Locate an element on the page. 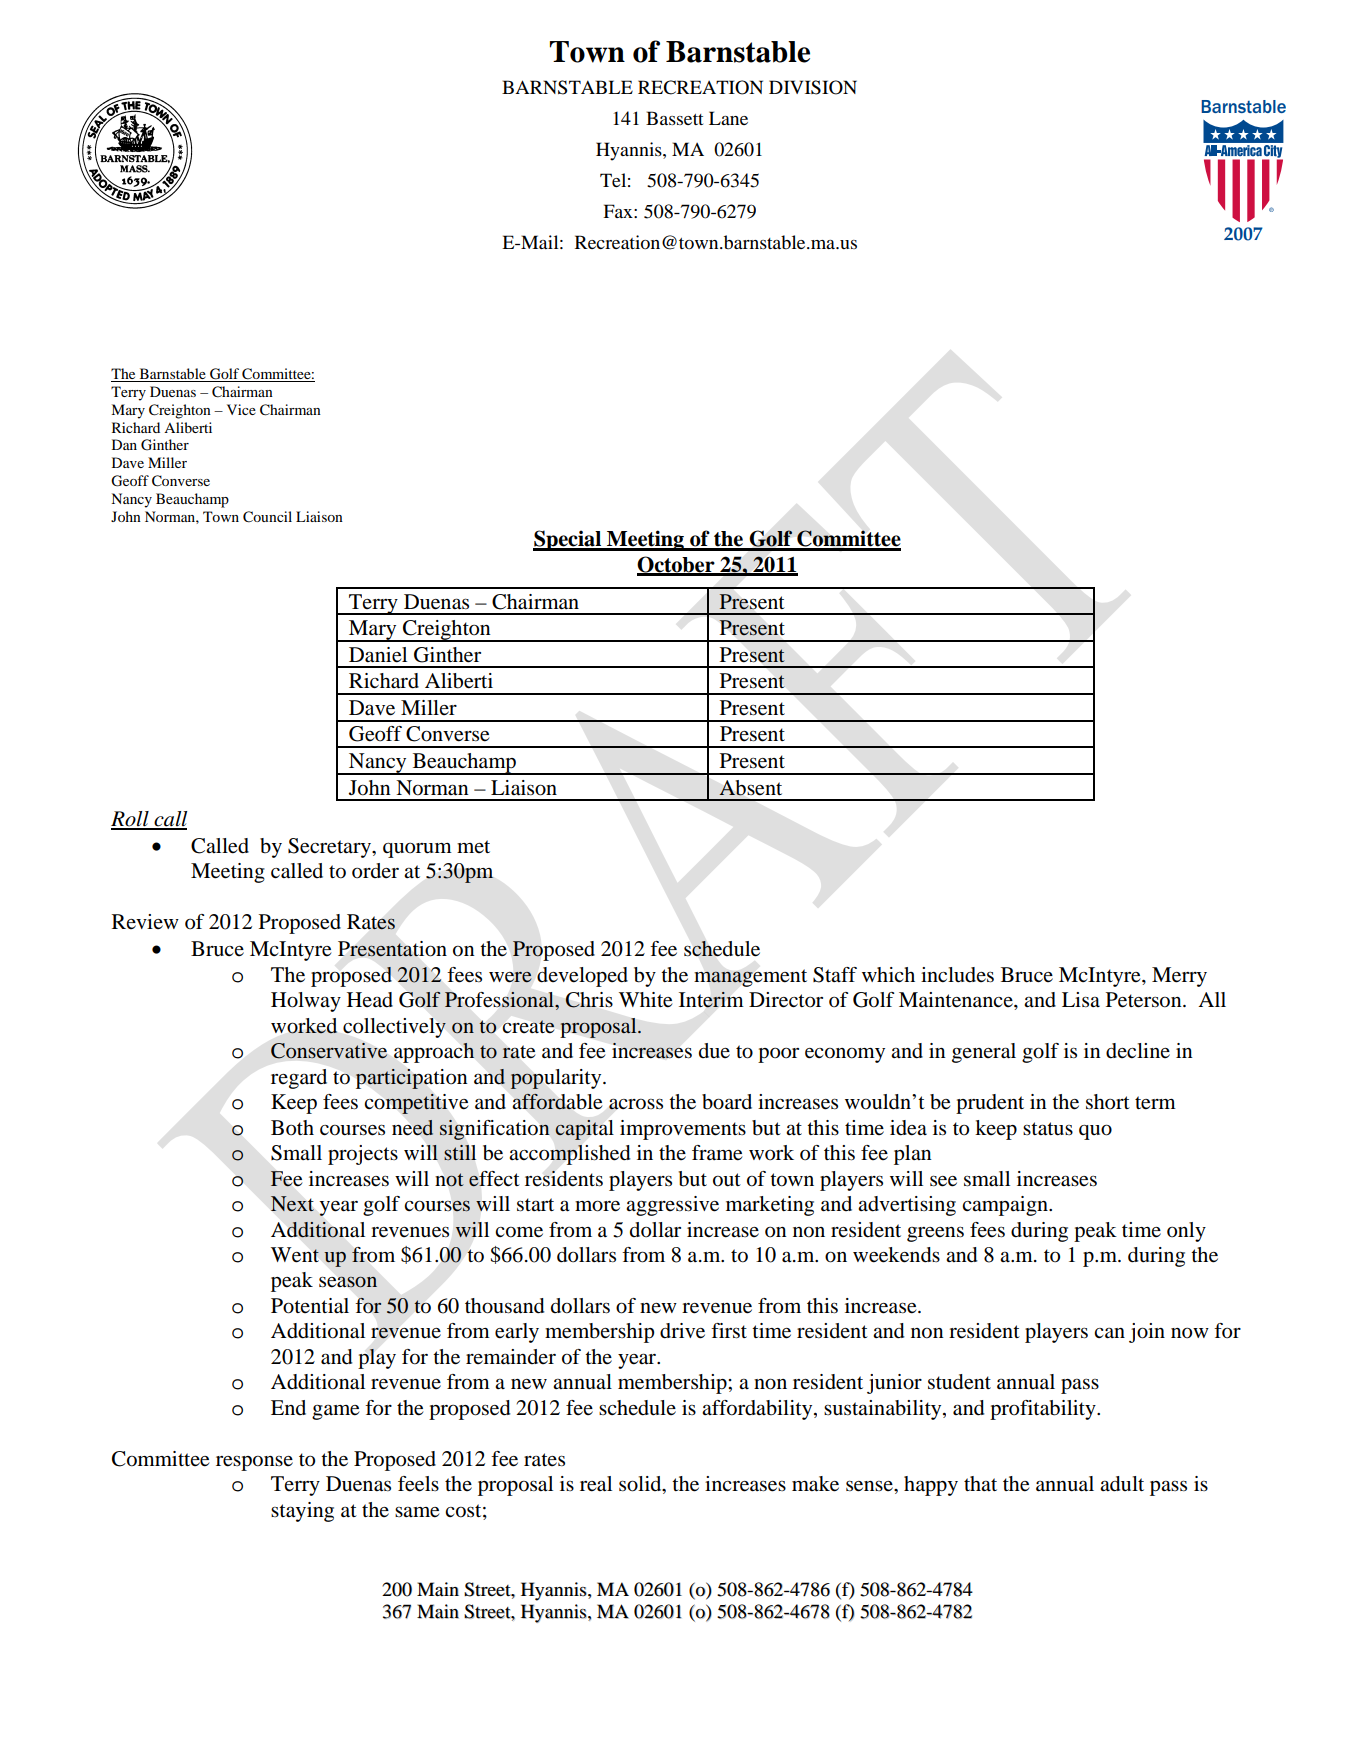 Image resolution: width=1355 pixels, height=1754 pixels. includes is located at coordinates (957, 975).
